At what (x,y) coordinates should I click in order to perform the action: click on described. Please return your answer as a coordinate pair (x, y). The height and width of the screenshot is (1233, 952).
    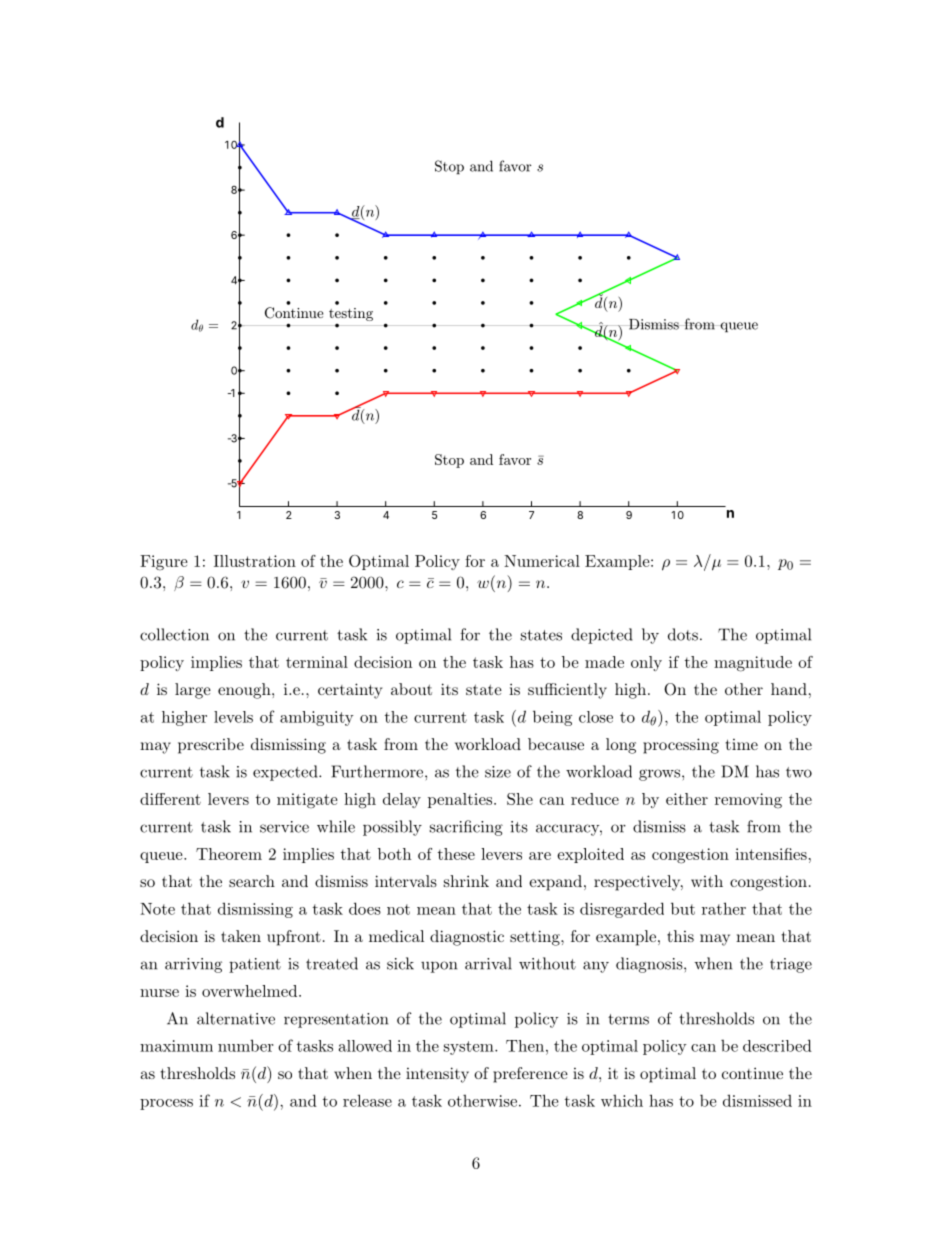
    Looking at the image, I should click on (777, 1045).
